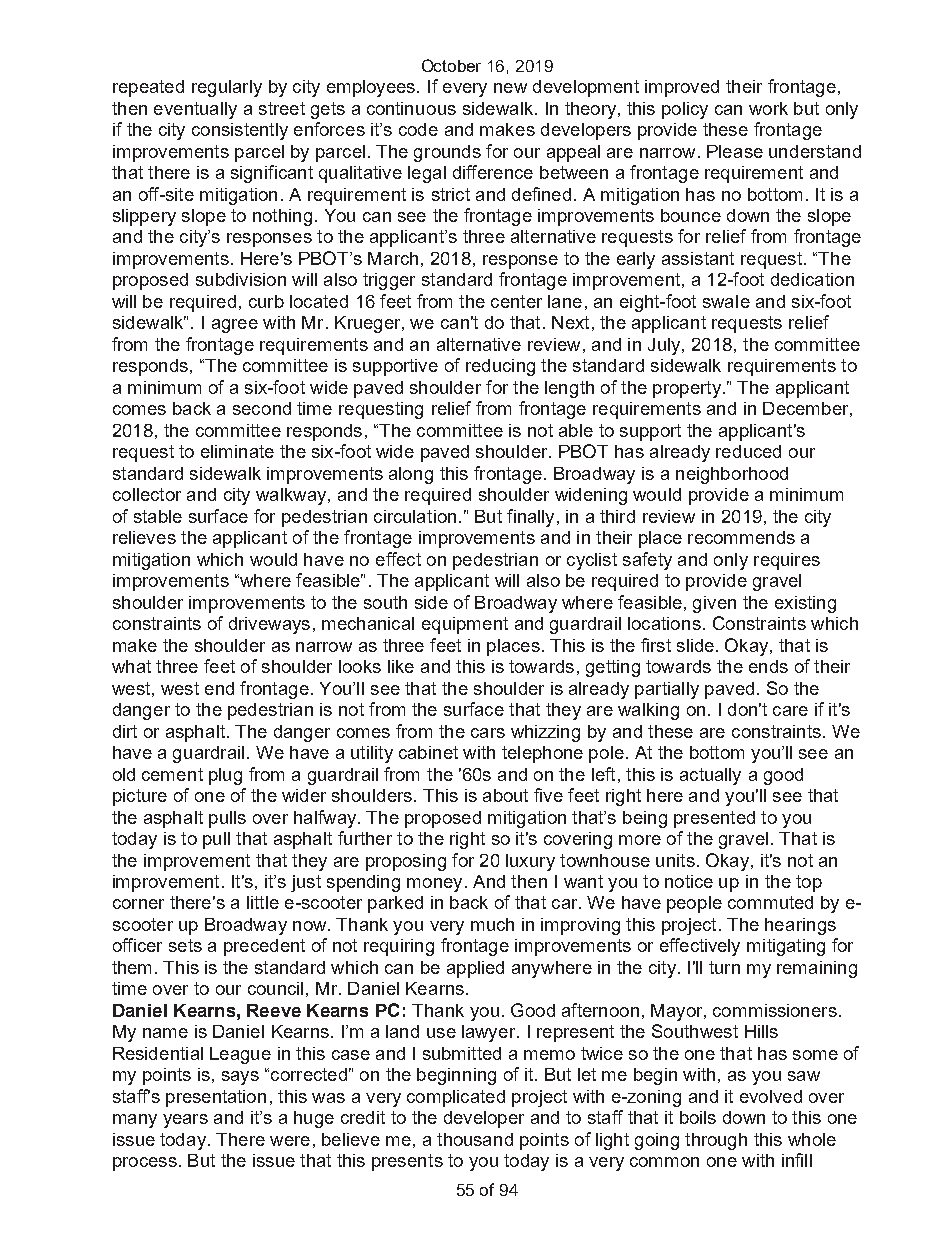 The height and width of the screenshot is (1233, 952). Describe the element at coordinates (768, 108) in the screenshot. I see `work` at that location.
